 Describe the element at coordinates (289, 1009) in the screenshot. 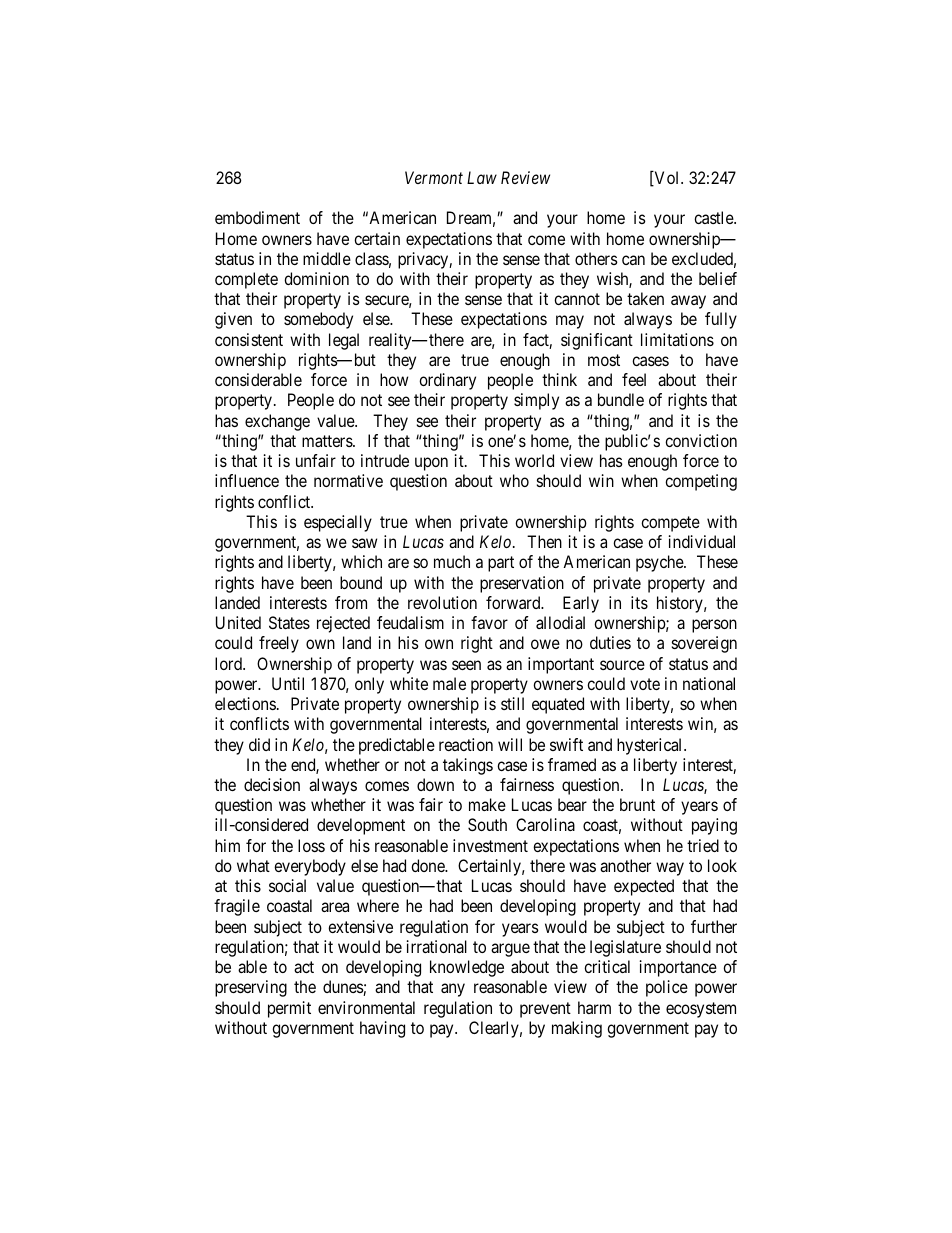

I see `permit` at that location.
